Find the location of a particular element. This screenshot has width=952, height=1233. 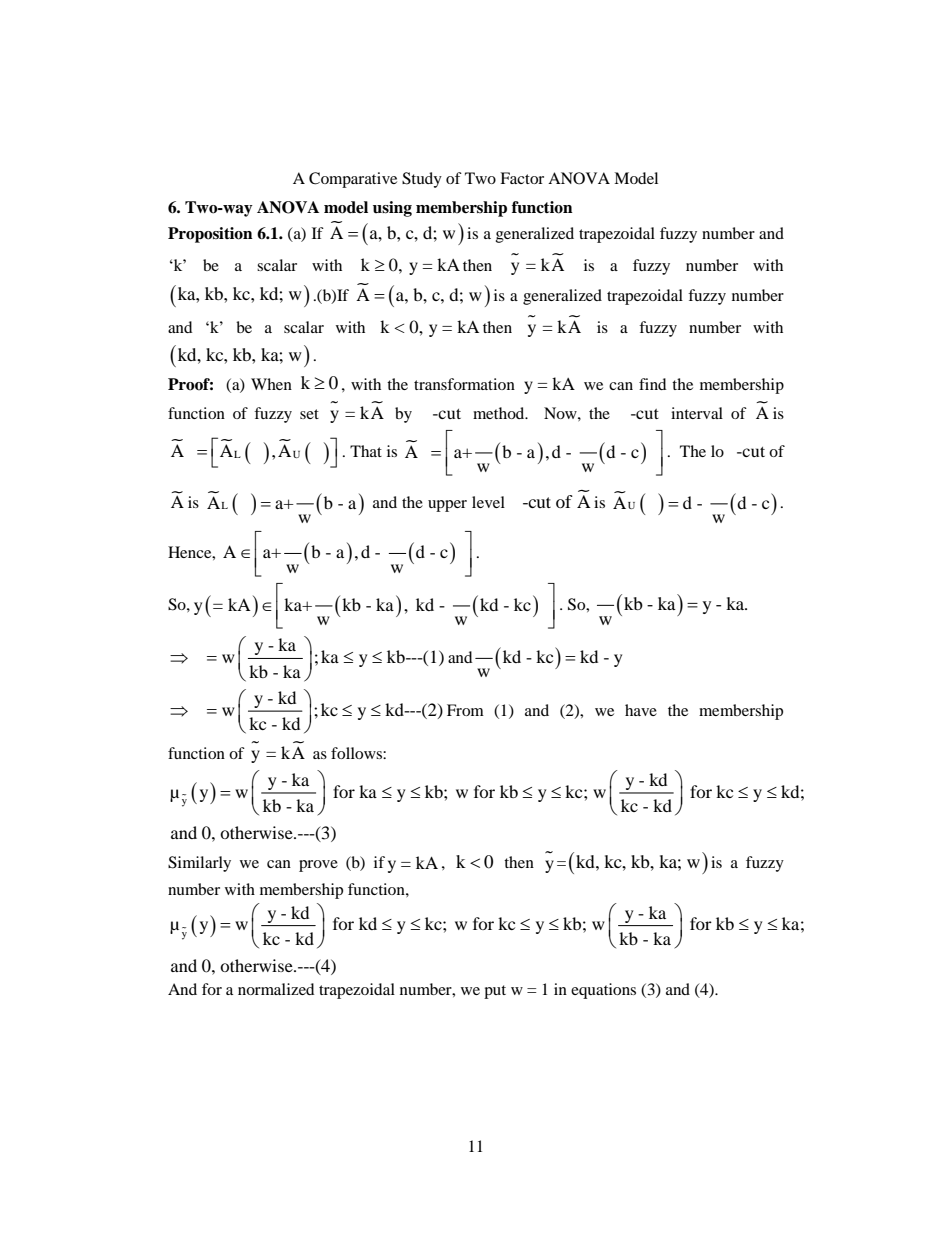

upper is located at coordinates (447, 506).
